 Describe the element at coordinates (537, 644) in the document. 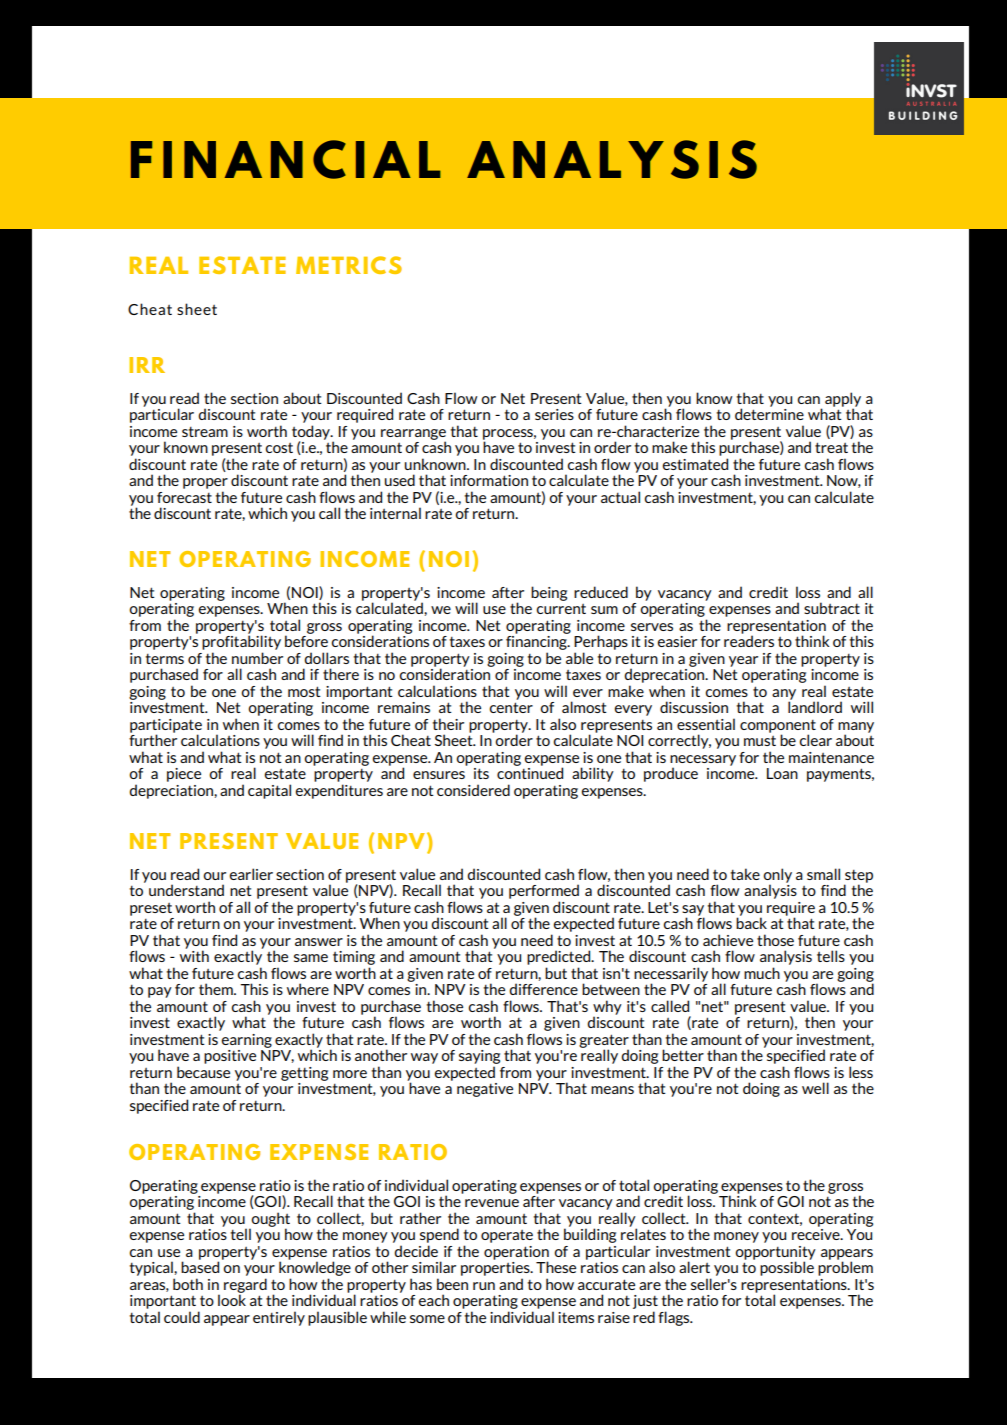

I see `financing` at that location.
